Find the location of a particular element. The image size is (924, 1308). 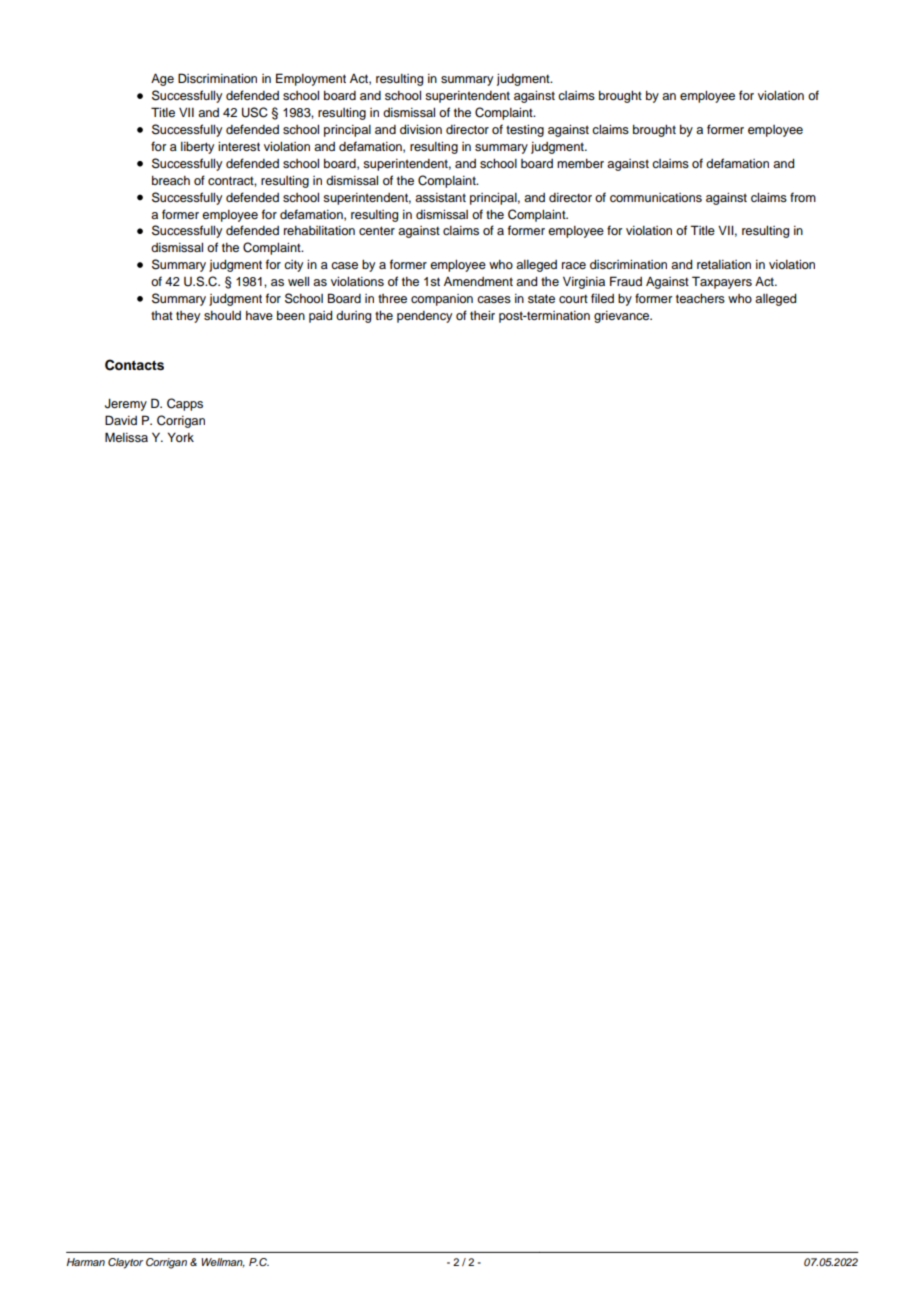

their is located at coordinates (482, 315).
